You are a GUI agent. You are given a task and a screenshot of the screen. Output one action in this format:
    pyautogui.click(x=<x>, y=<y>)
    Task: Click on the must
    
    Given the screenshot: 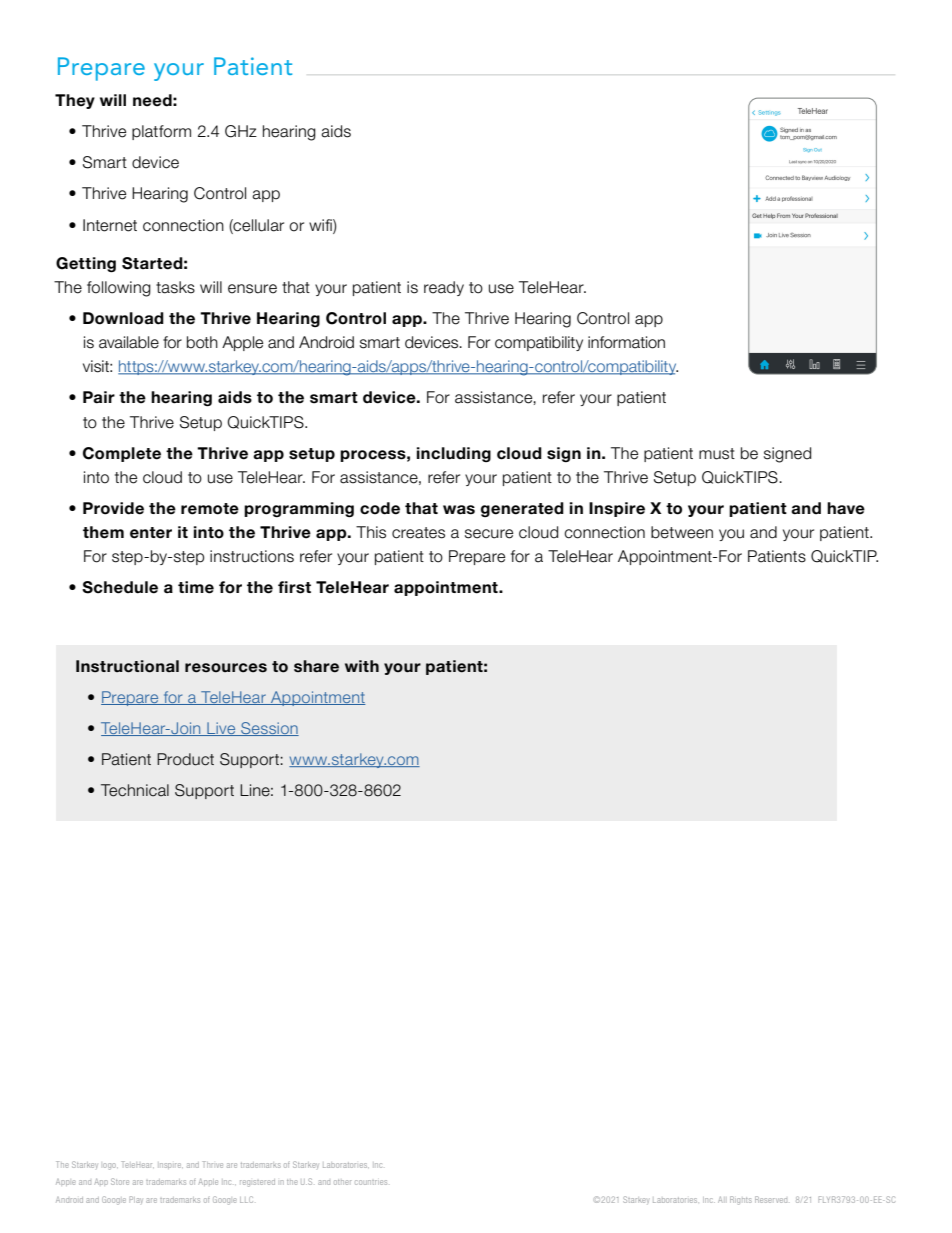 What is the action you would take?
    pyautogui.click(x=717, y=454)
